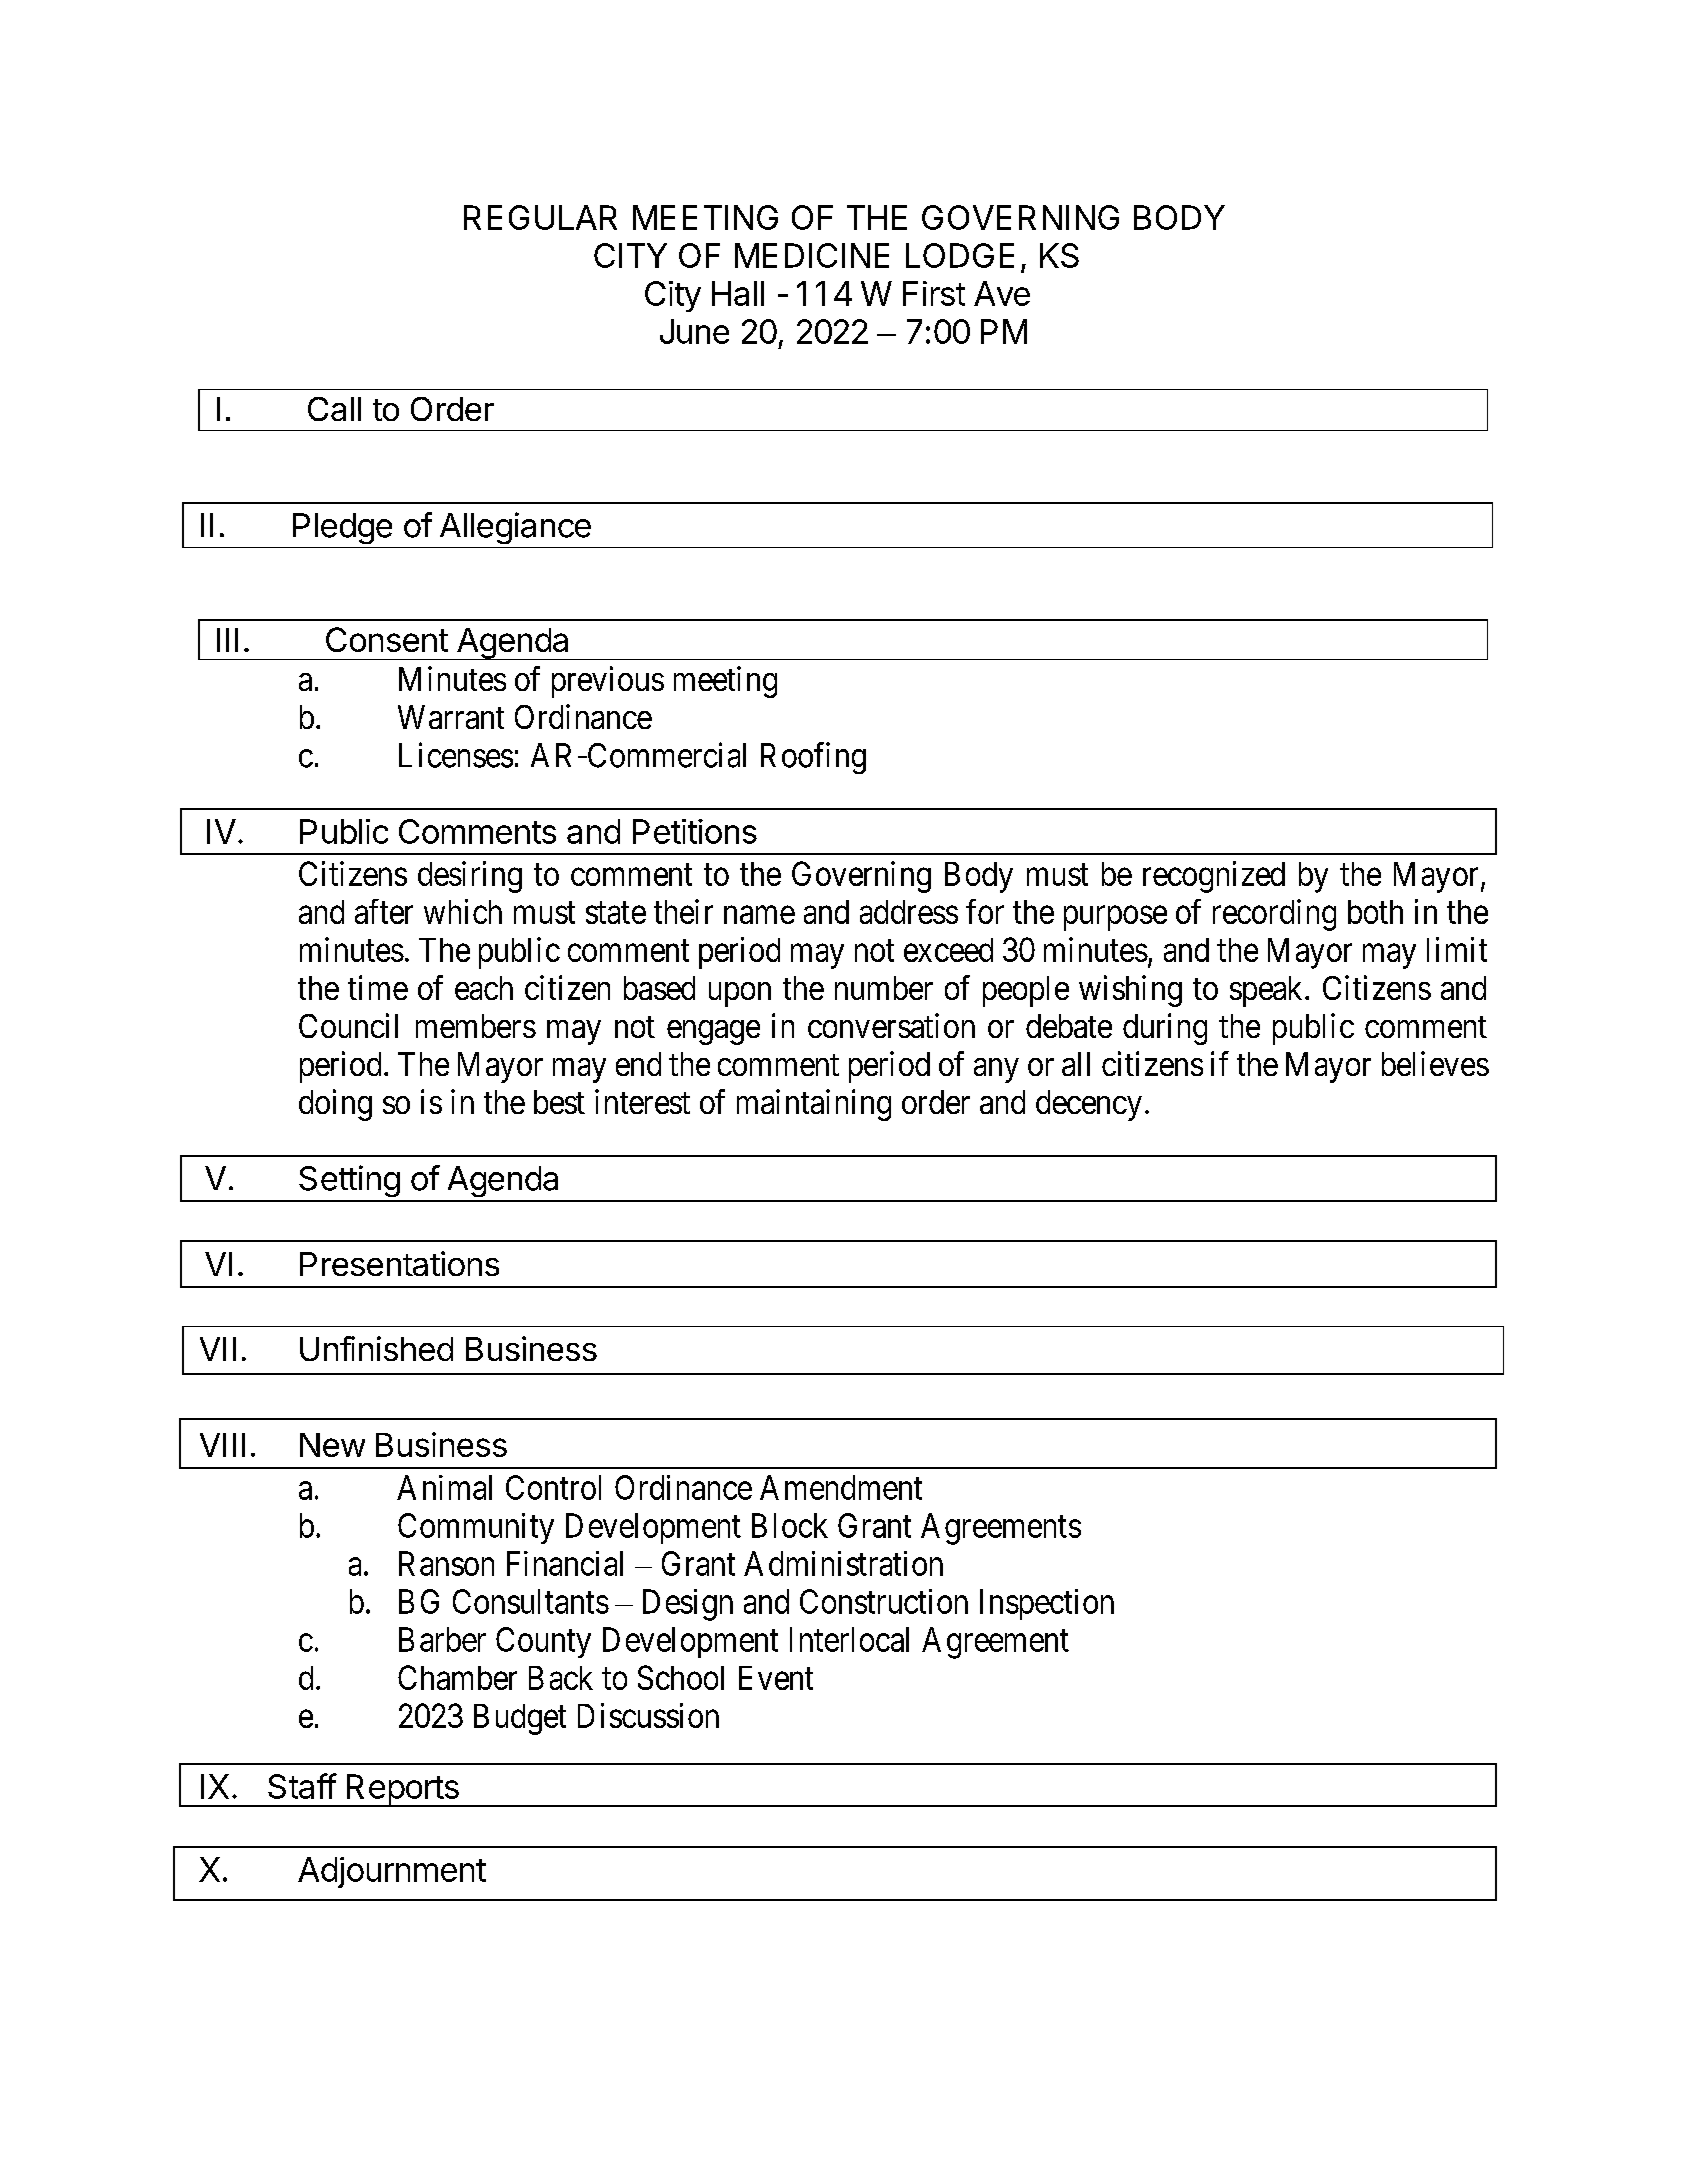 The image size is (1686, 2182). I want to click on conversation, so click(891, 1025).
